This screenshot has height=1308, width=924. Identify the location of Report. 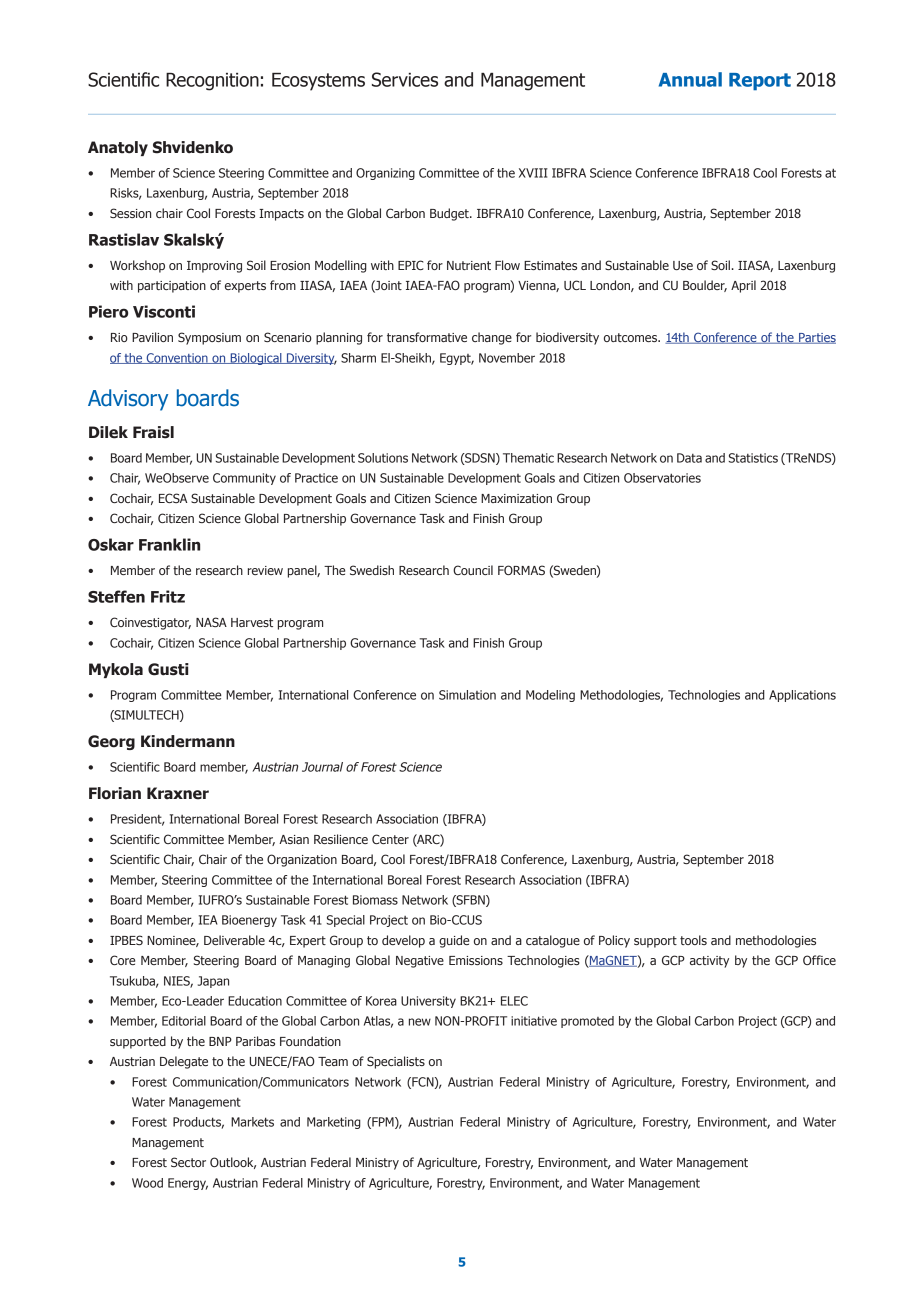
(760, 82).
